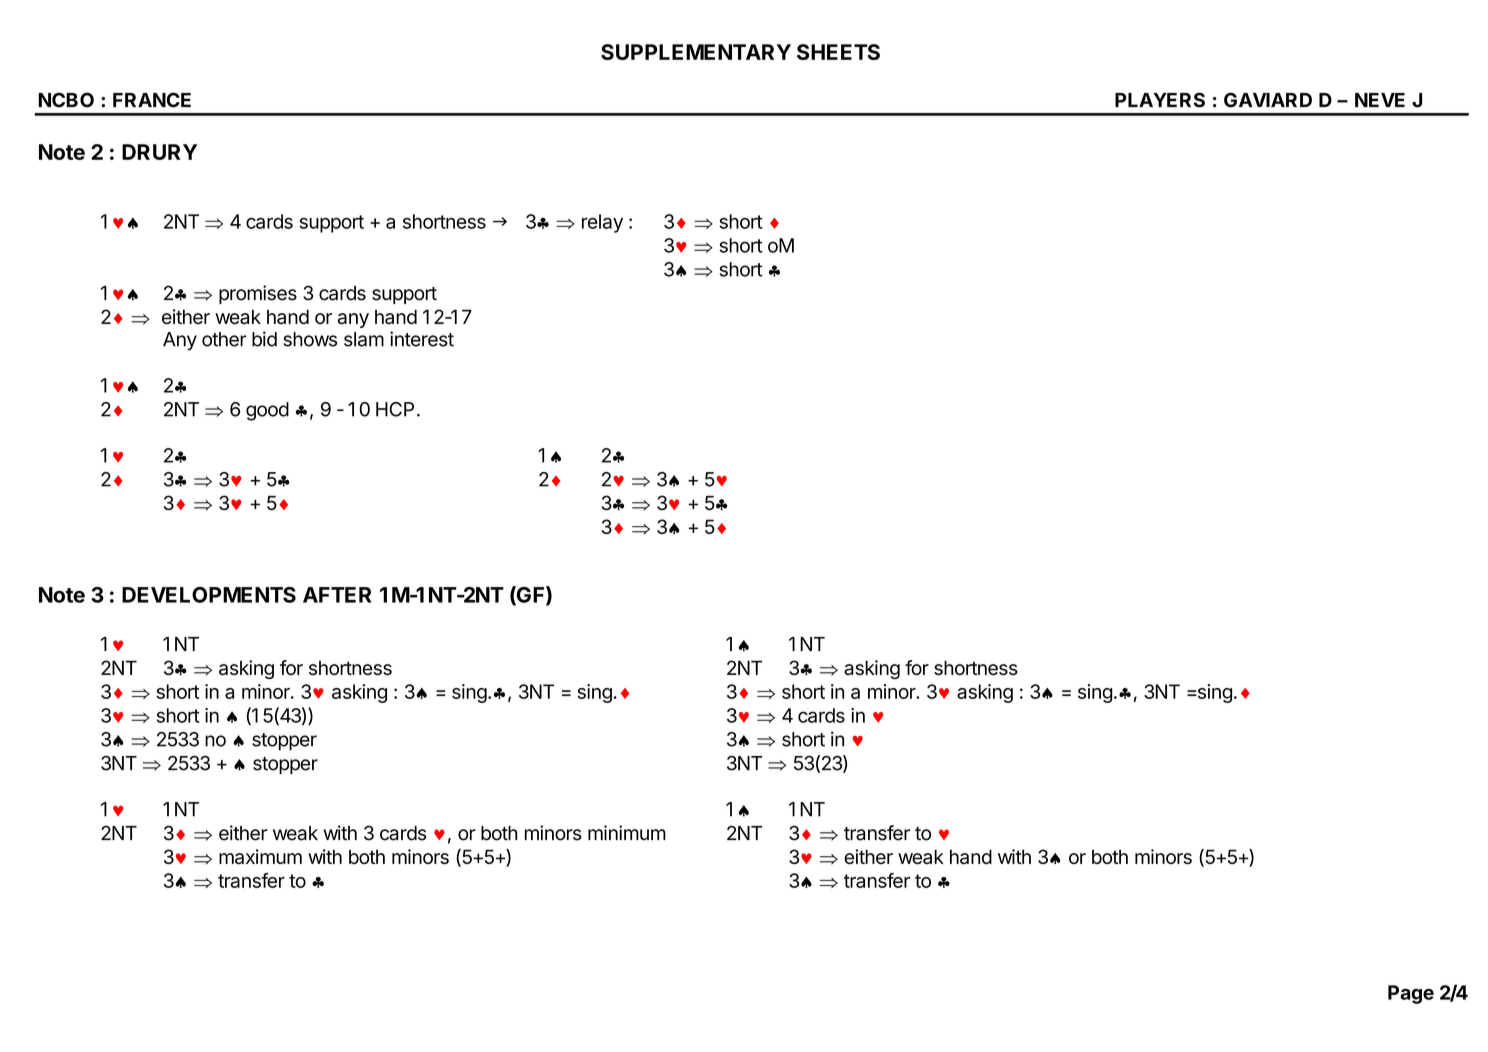 Image resolution: width=1488 pixels, height=1052 pixels. What do you see at coordinates (627, 832) in the page?
I see `minimum` at bounding box center [627, 832].
